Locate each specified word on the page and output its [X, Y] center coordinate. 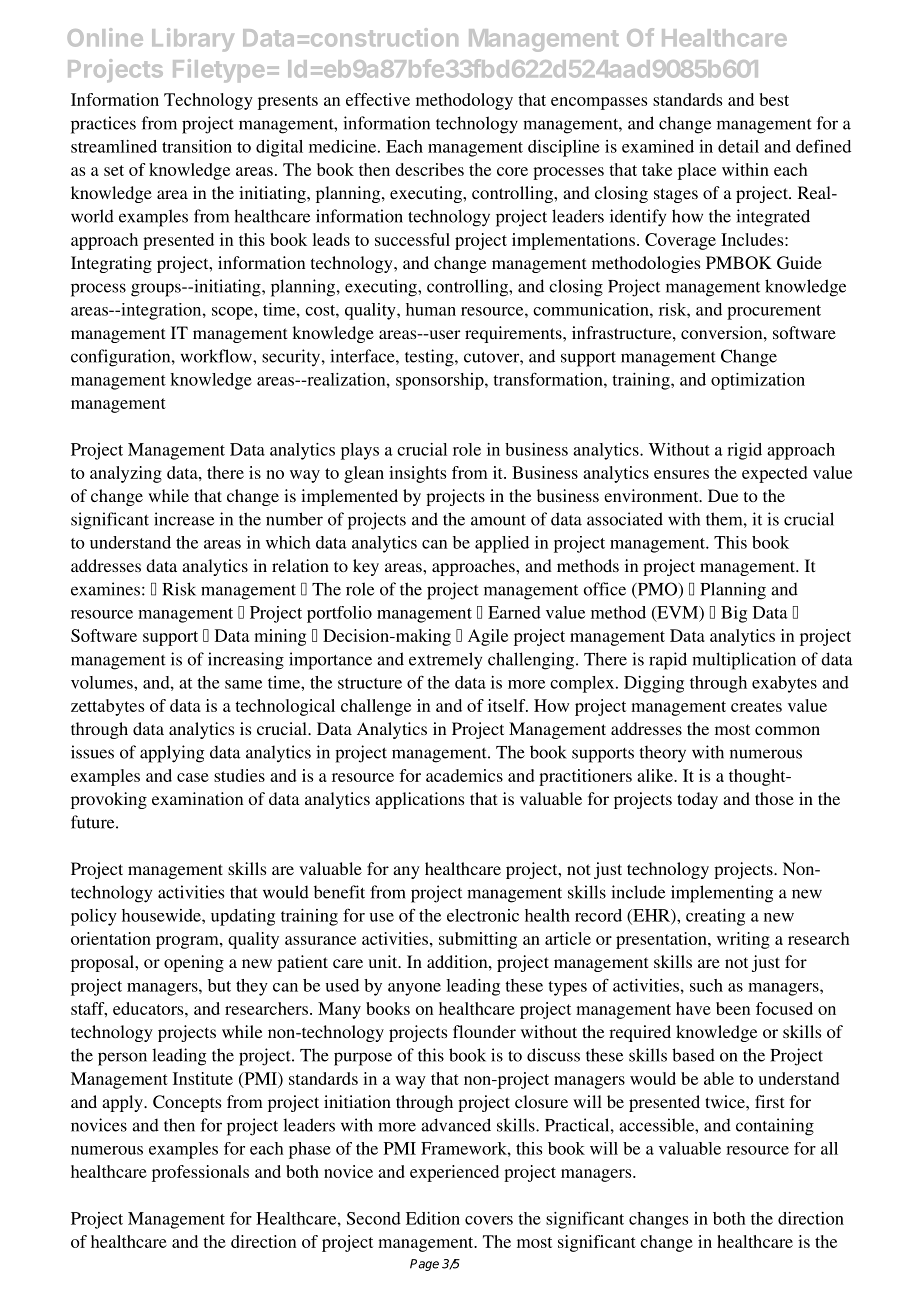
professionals [200, 1173]
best [774, 99]
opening [194, 963]
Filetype [218, 71]
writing [743, 940]
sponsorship [441, 381]
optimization [758, 381]
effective [378, 99]
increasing [246, 661]
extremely [445, 661]
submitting [478, 940]
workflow [217, 356]
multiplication [744, 661]
